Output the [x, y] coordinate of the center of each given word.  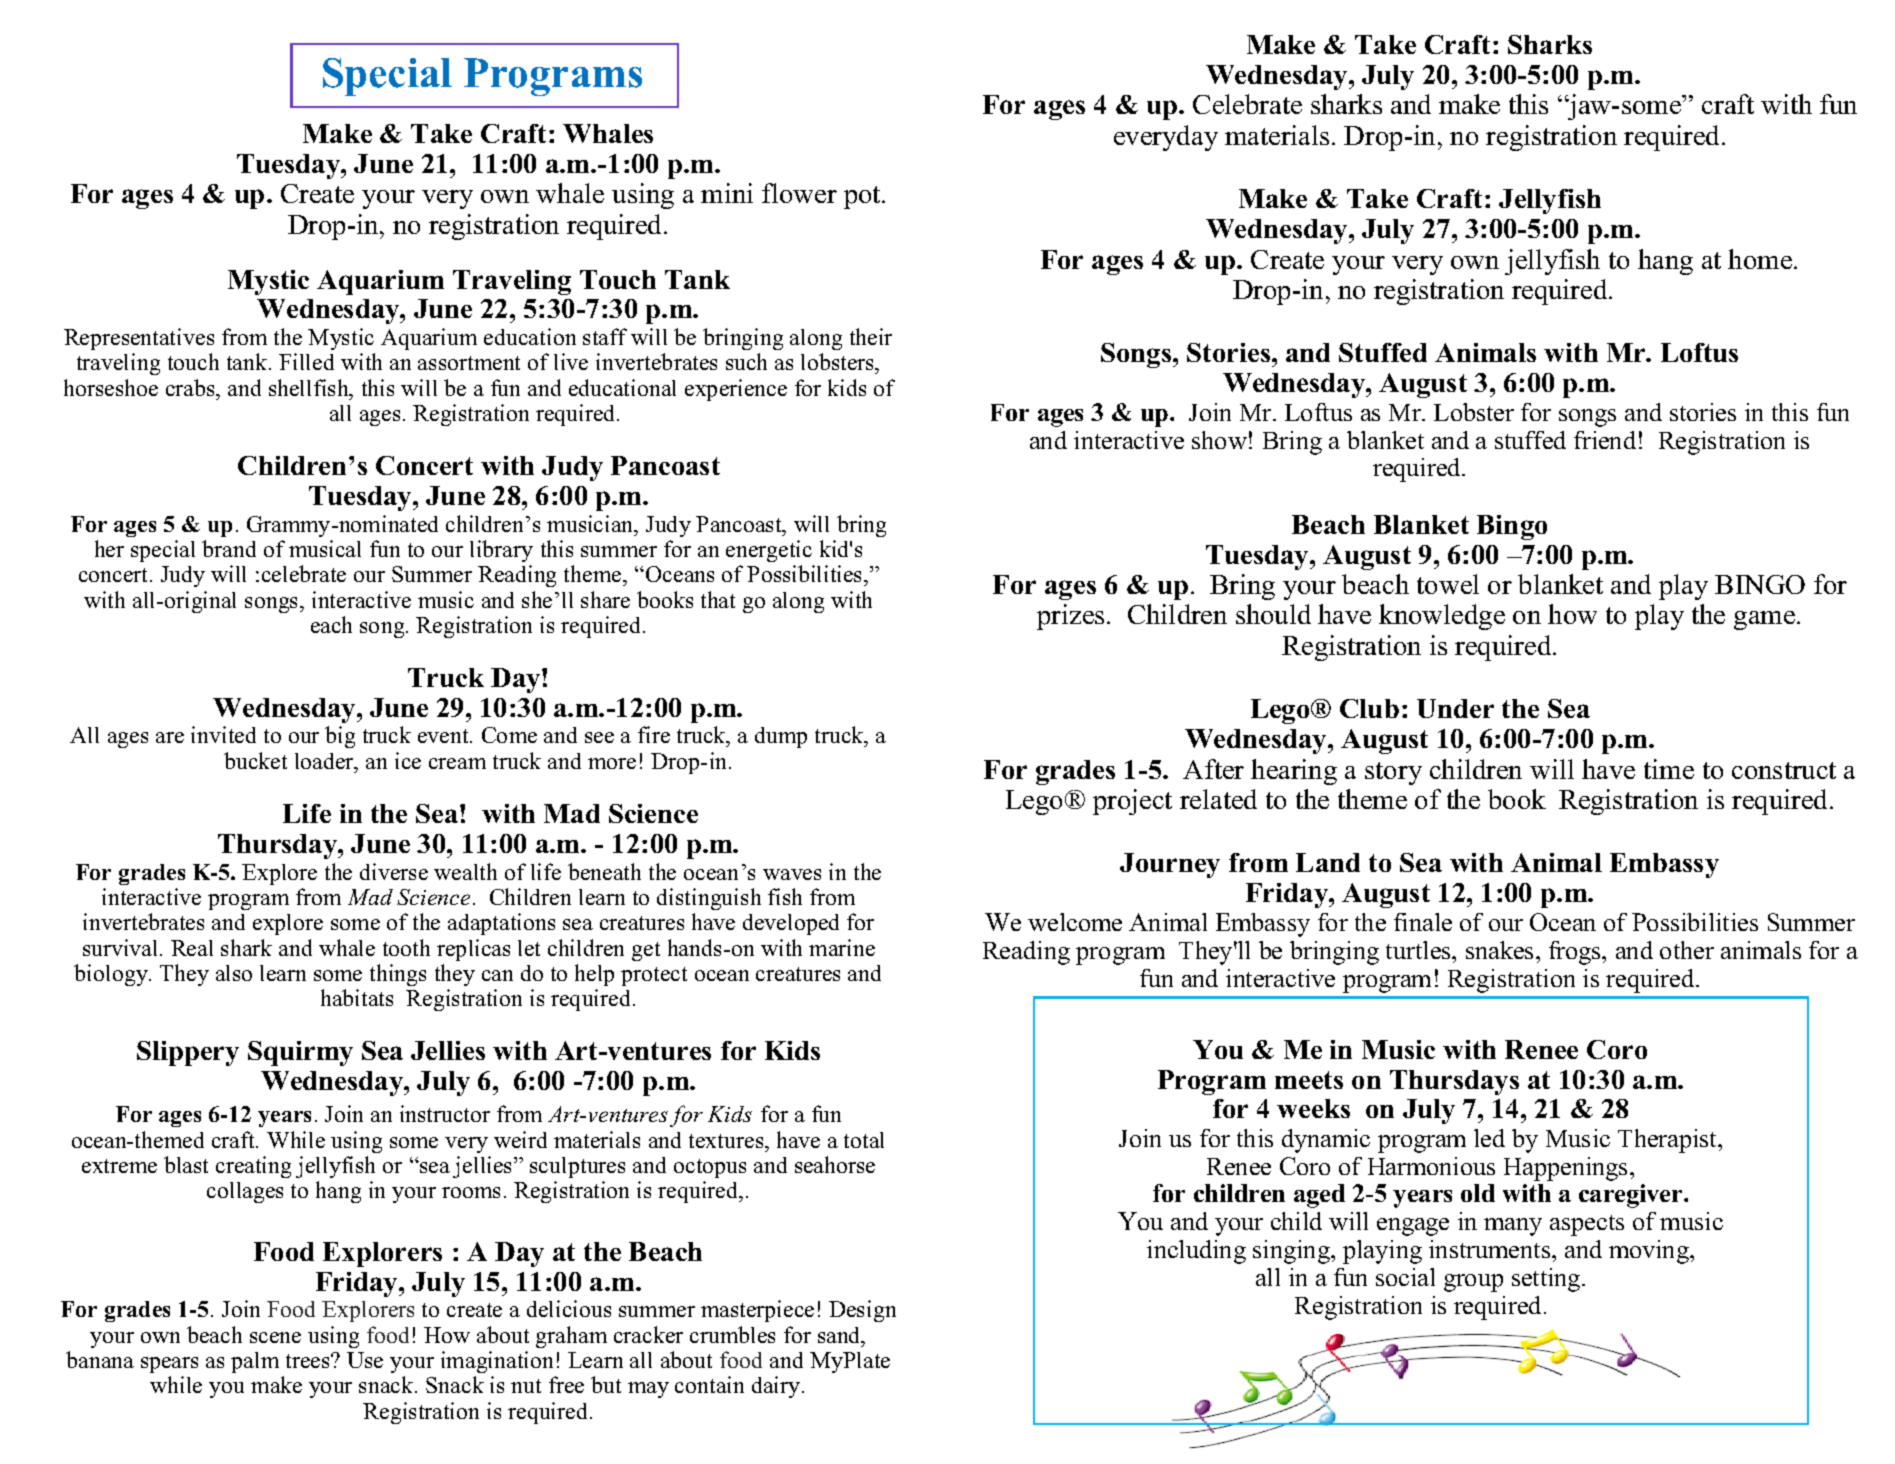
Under [1455, 708]
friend [1605, 440]
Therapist [1669, 1141]
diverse [394, 871]
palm [255, 1362]
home [1760, 259]
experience [736, 390]
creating [253, 1167]
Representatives [139, 339]
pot [863, 197]
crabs [192, 387]
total [864, 1140]
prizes [1070, 617]
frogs [1576, 953]
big [340, 737]
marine [842, 947]
